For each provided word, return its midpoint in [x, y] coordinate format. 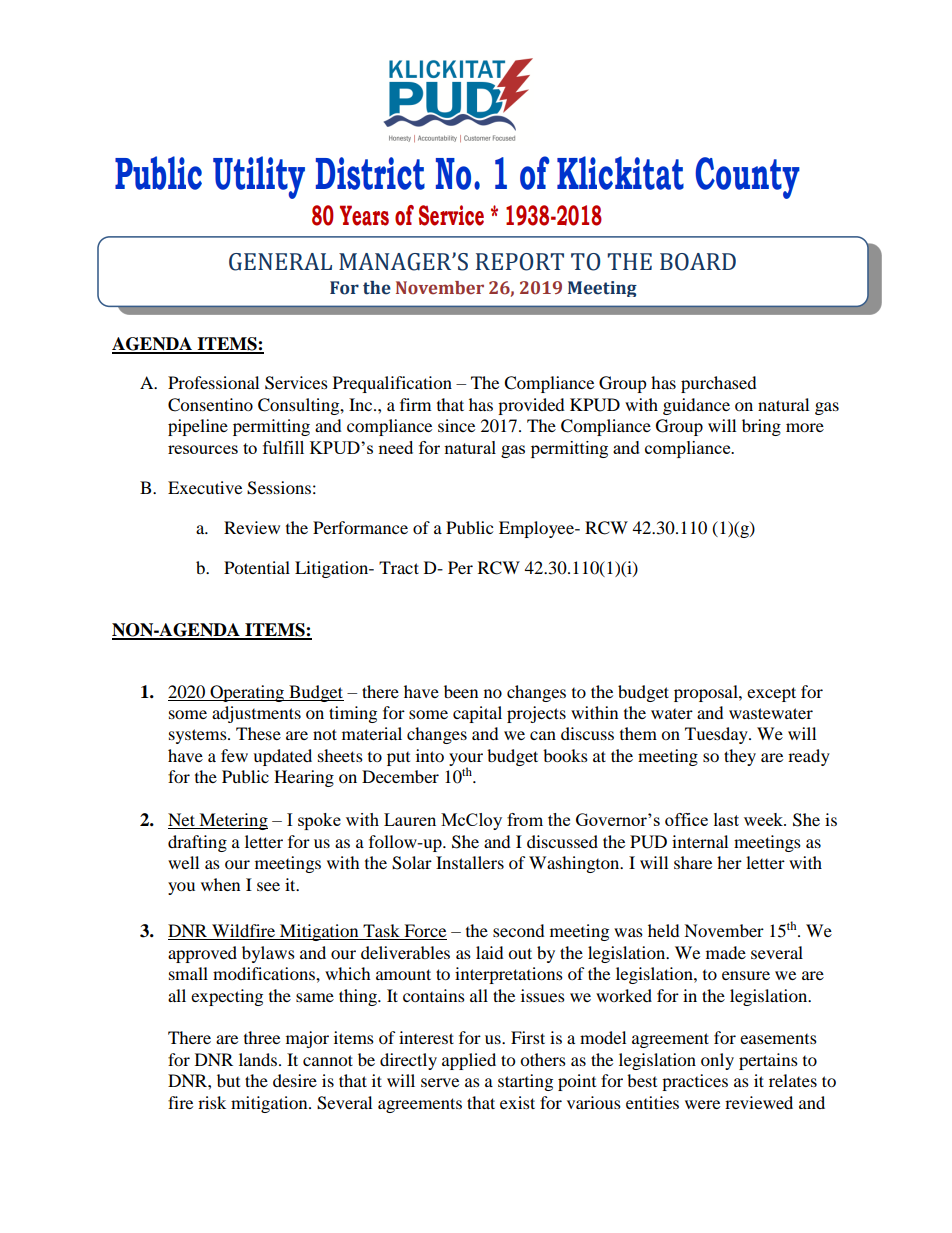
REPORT [520, 262]
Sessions [279, 488]
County [748, 178]
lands [258, 1059]
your [466, 760]
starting [525, 1082]
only [717, 1061]
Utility [259, 177]
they [740, 757]
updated [282, 757]
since [456, 425]
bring [761, 427]
